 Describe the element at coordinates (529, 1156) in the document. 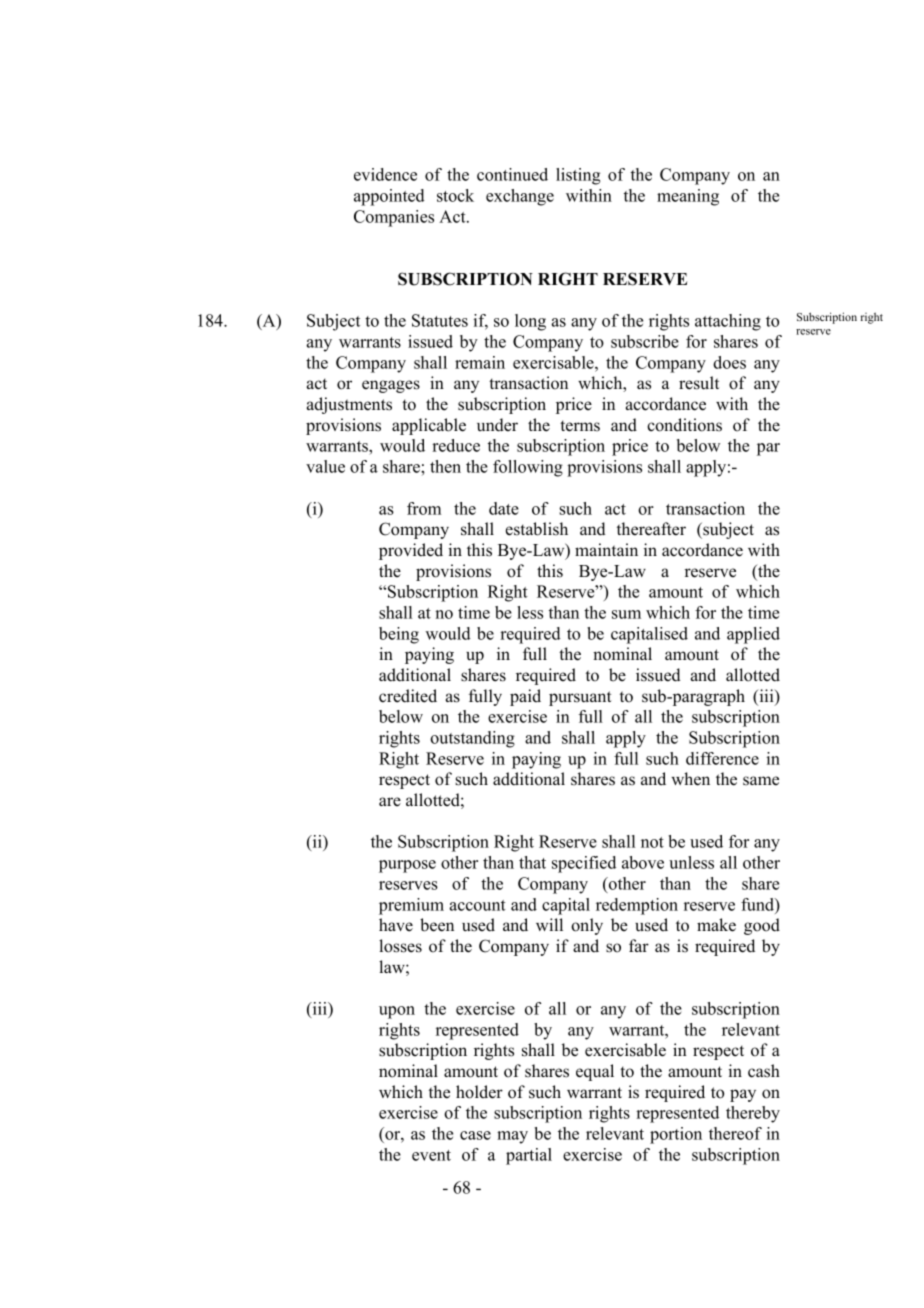

I see `partial` at that location.
